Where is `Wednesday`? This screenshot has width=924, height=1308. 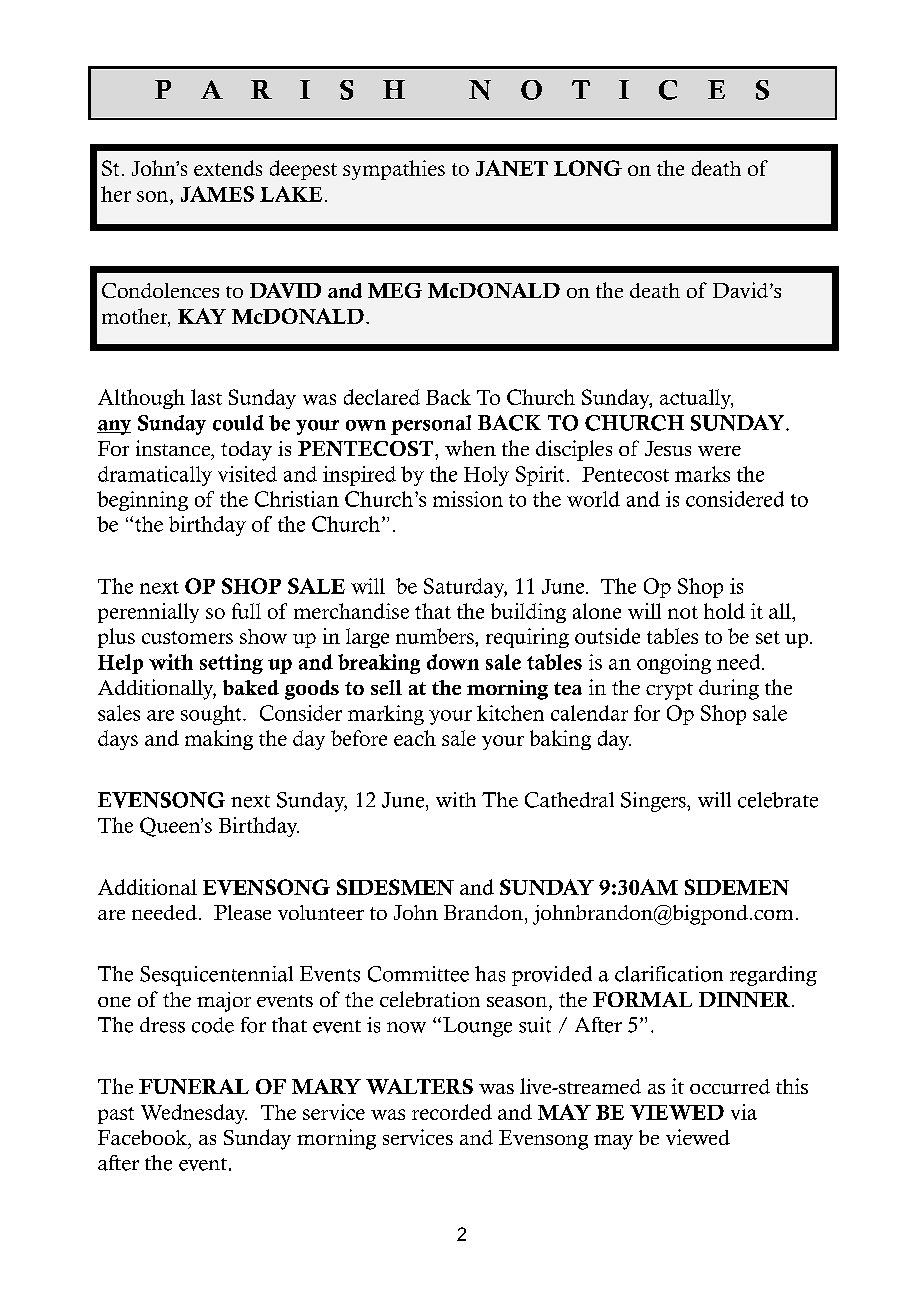
Wednesday is located at coordinates (194, 1114).
